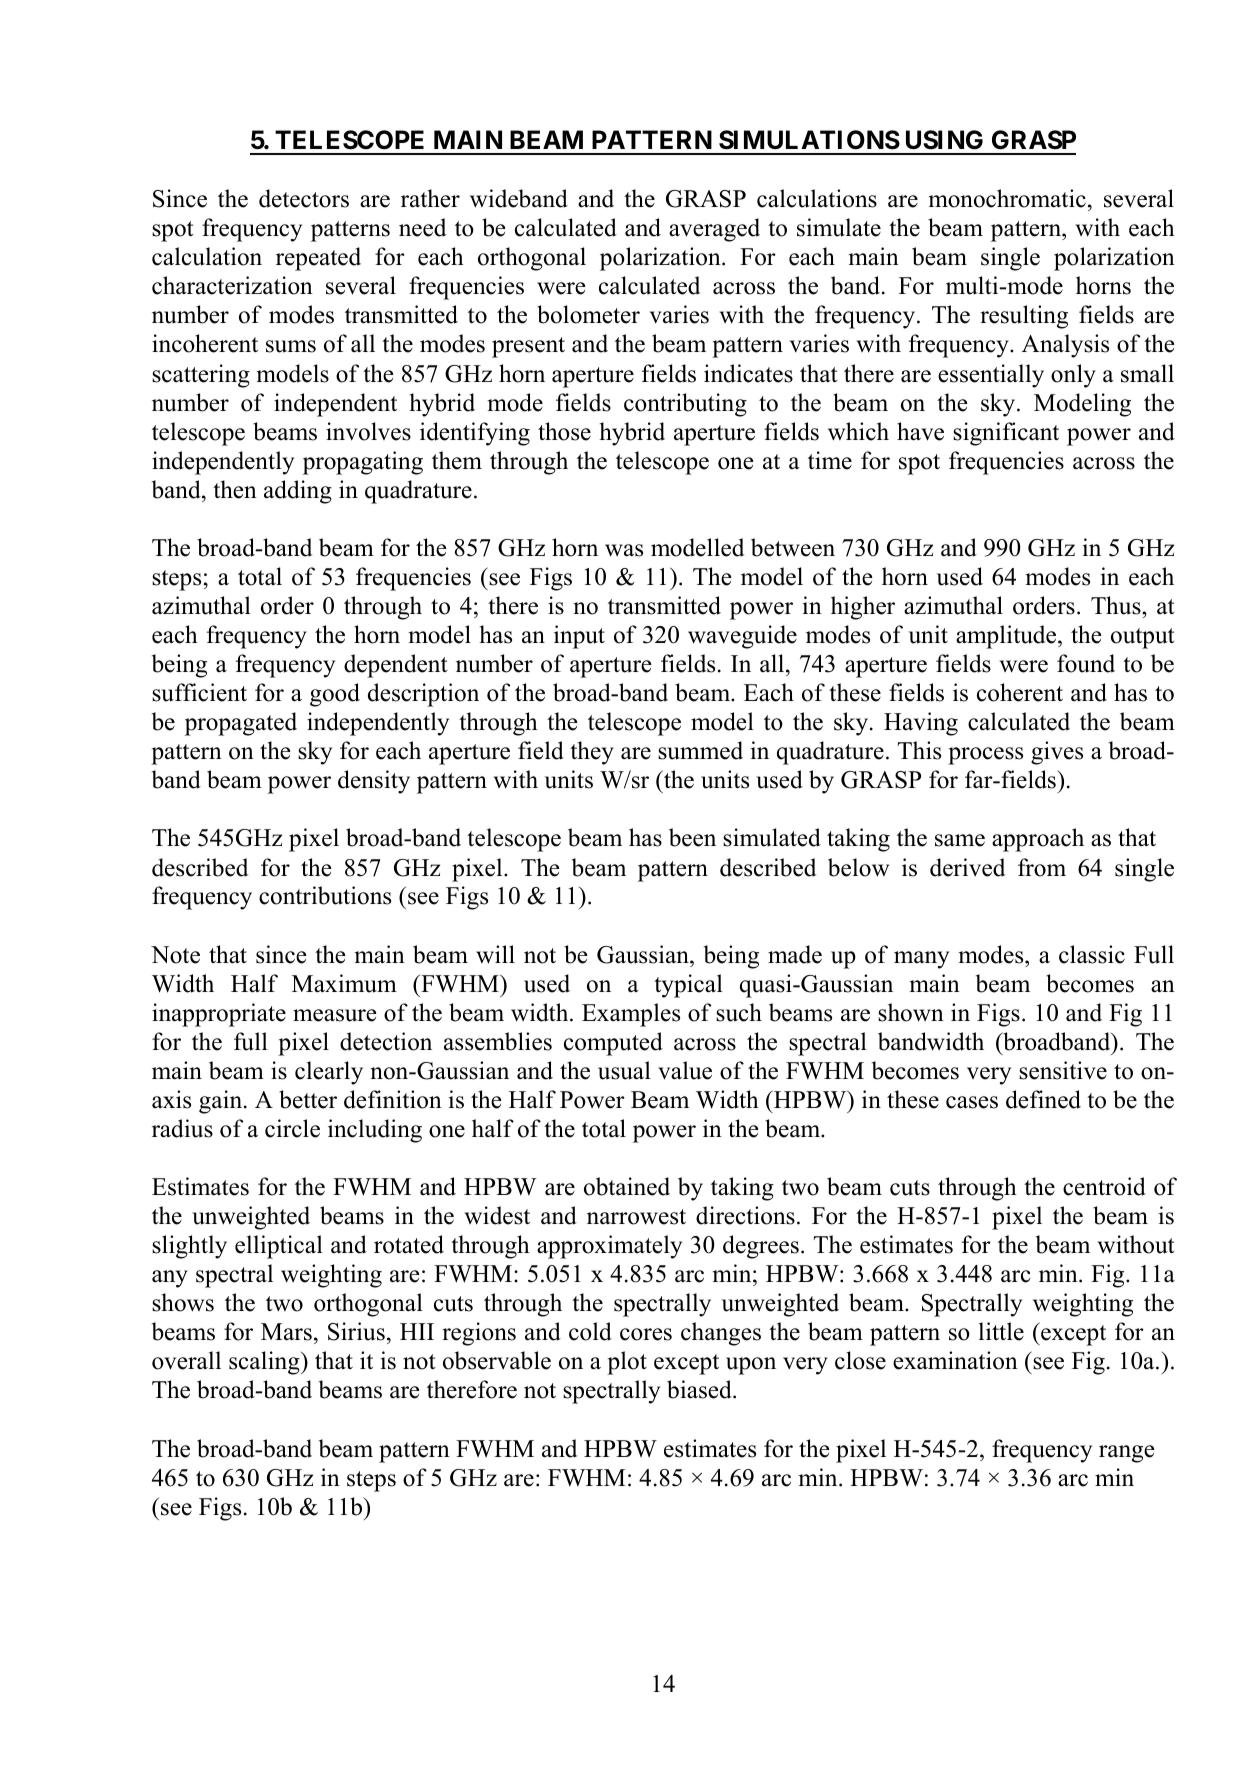 This screenshot has width=1253, height=1773. What do you see at coordinates (1043, 1099) in the screenshot?
I see `defined` at bounding box center [1043, 1099].
